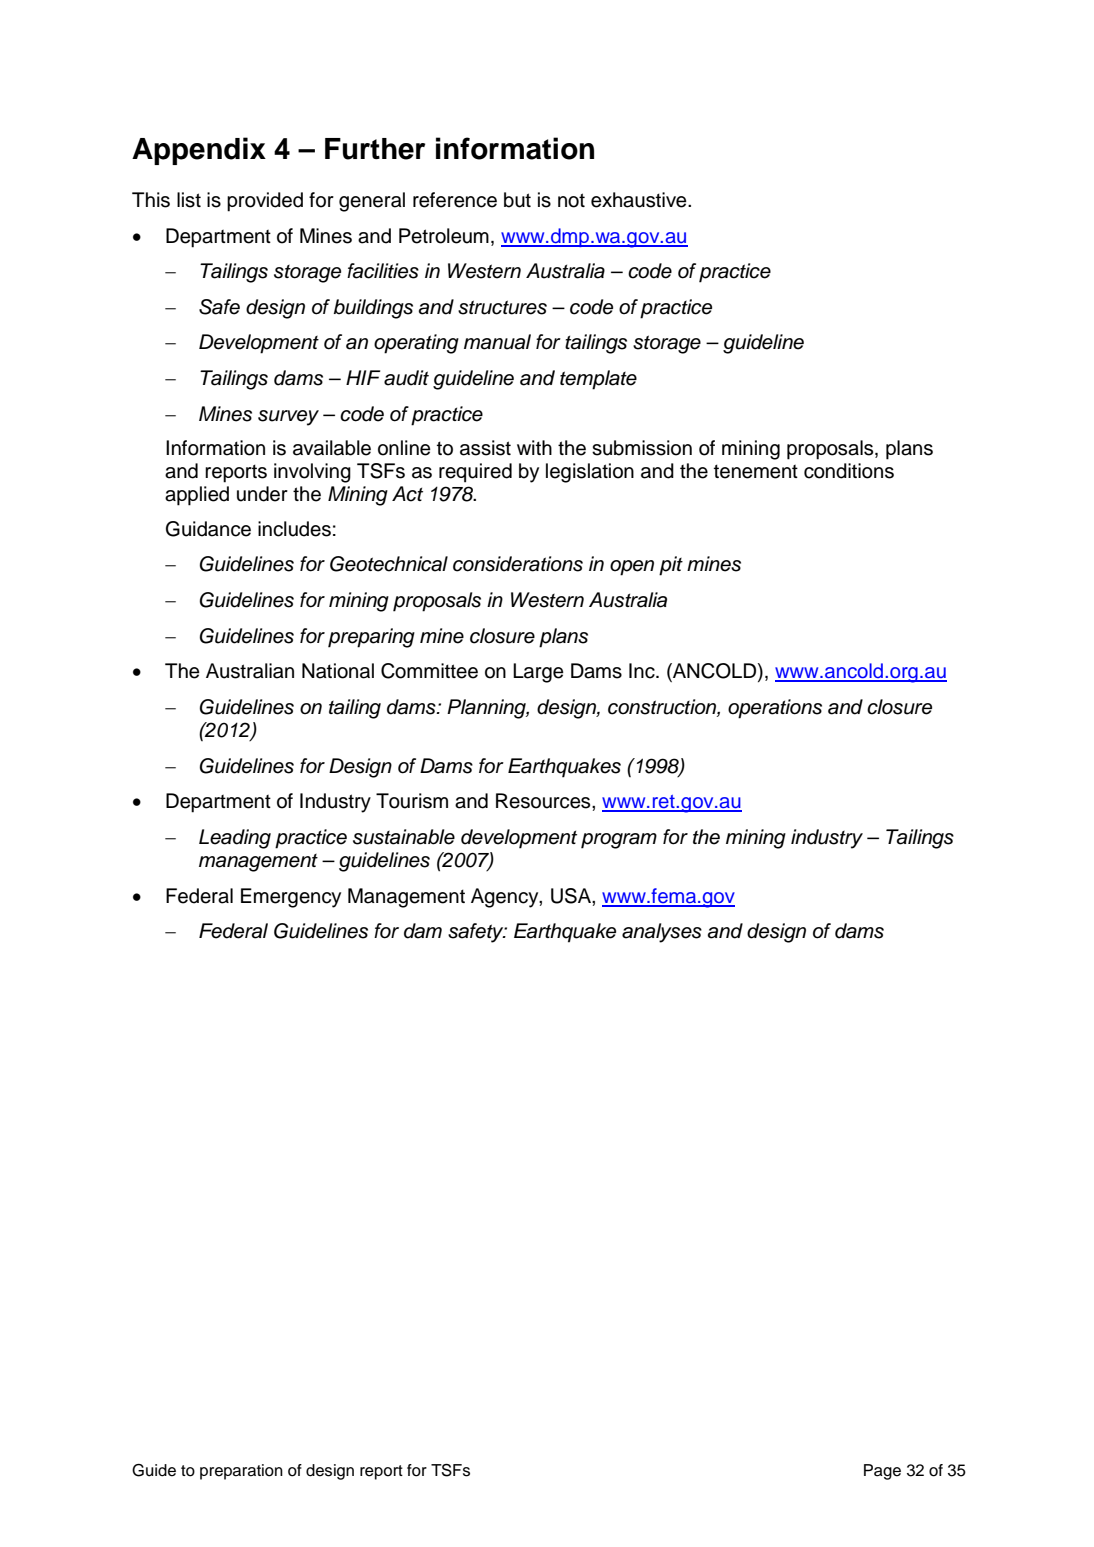 This screenshot has height=1547, width=1094. Describe the element at coordinates (662, 933) in the screenshot. I see `analyses` at that location.
